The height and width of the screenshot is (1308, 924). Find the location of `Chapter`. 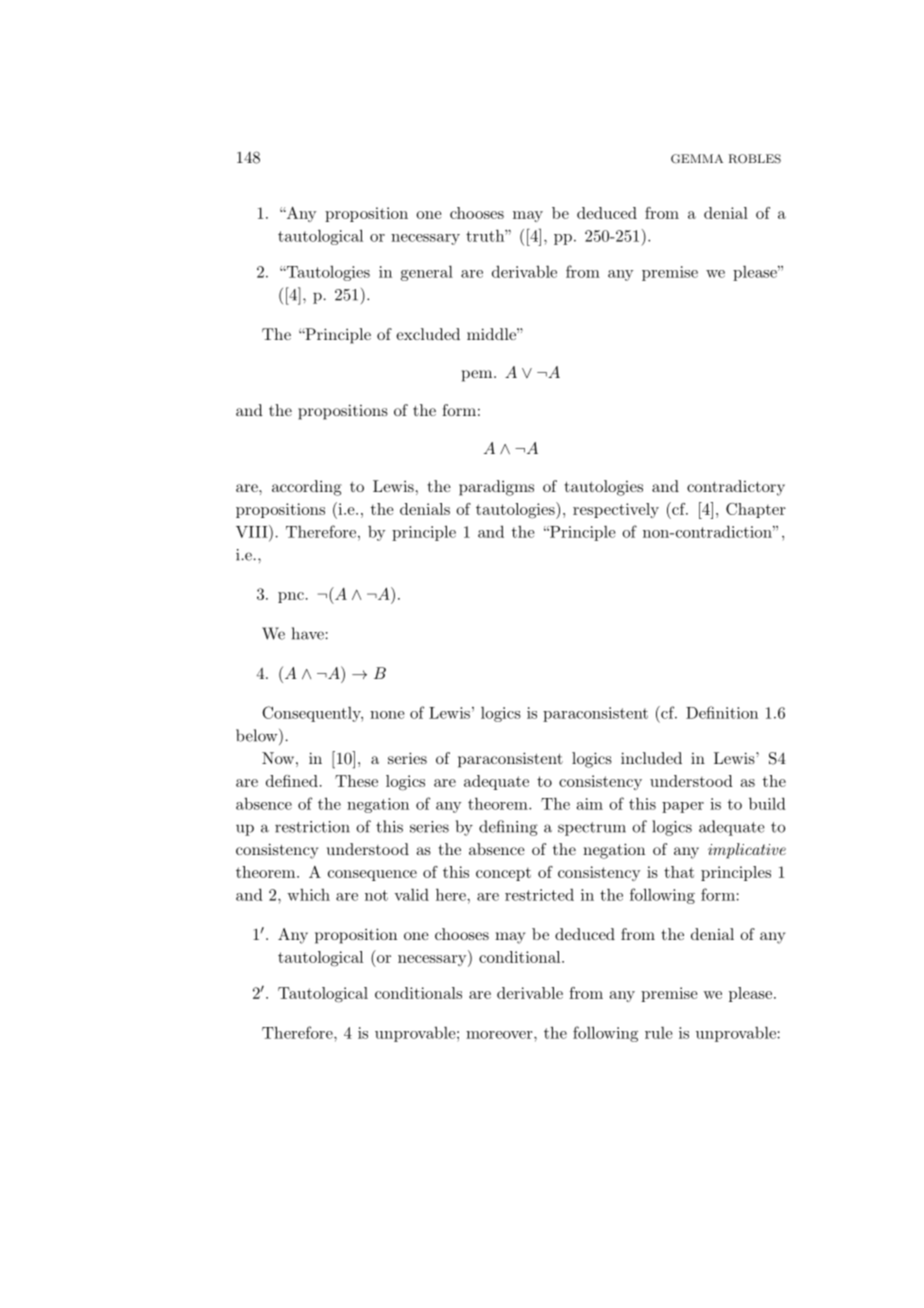

Chapter is located at coordinates (756, 510).
